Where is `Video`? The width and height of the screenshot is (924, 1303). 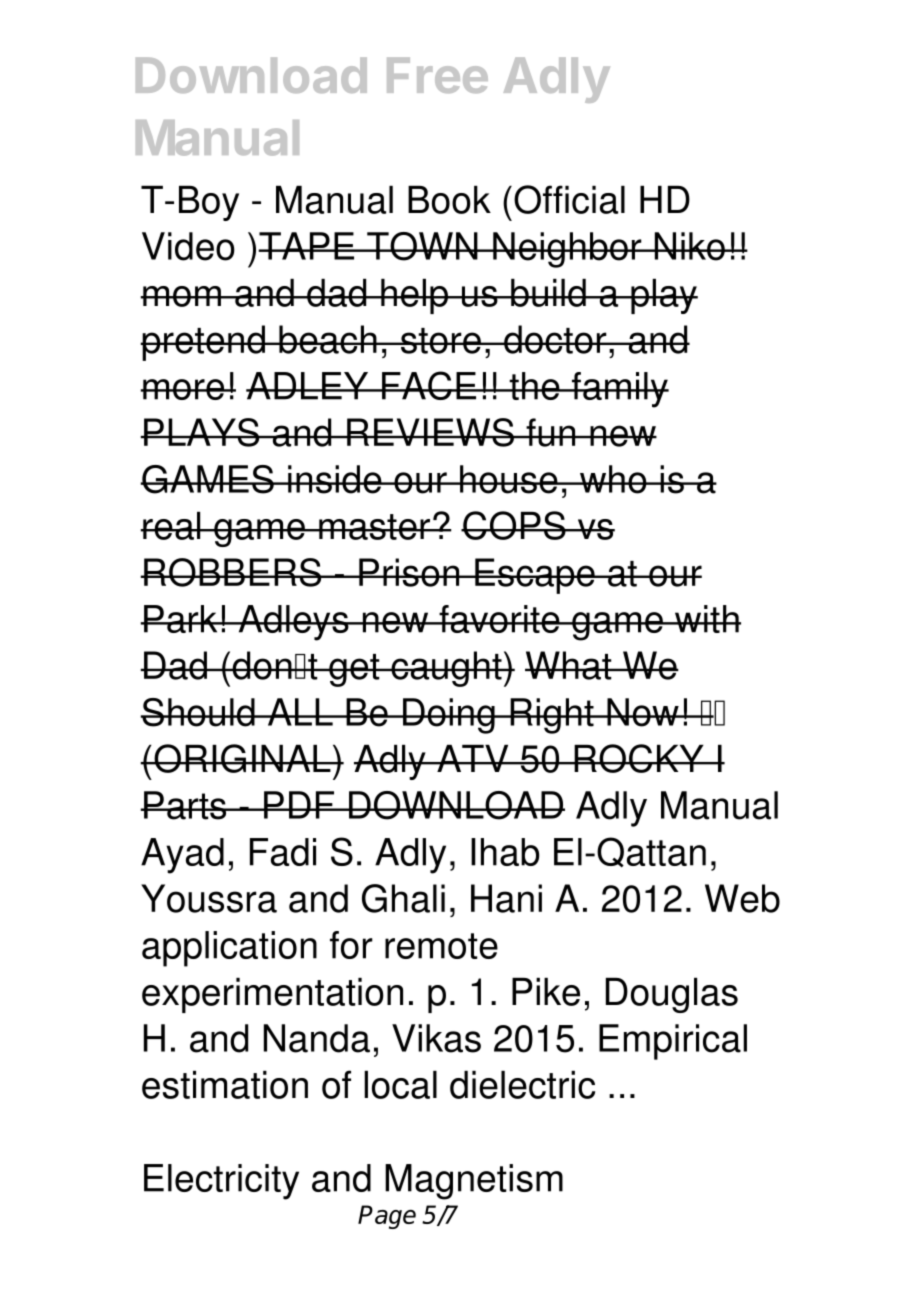 Video is located at coordinates (188, 246).
